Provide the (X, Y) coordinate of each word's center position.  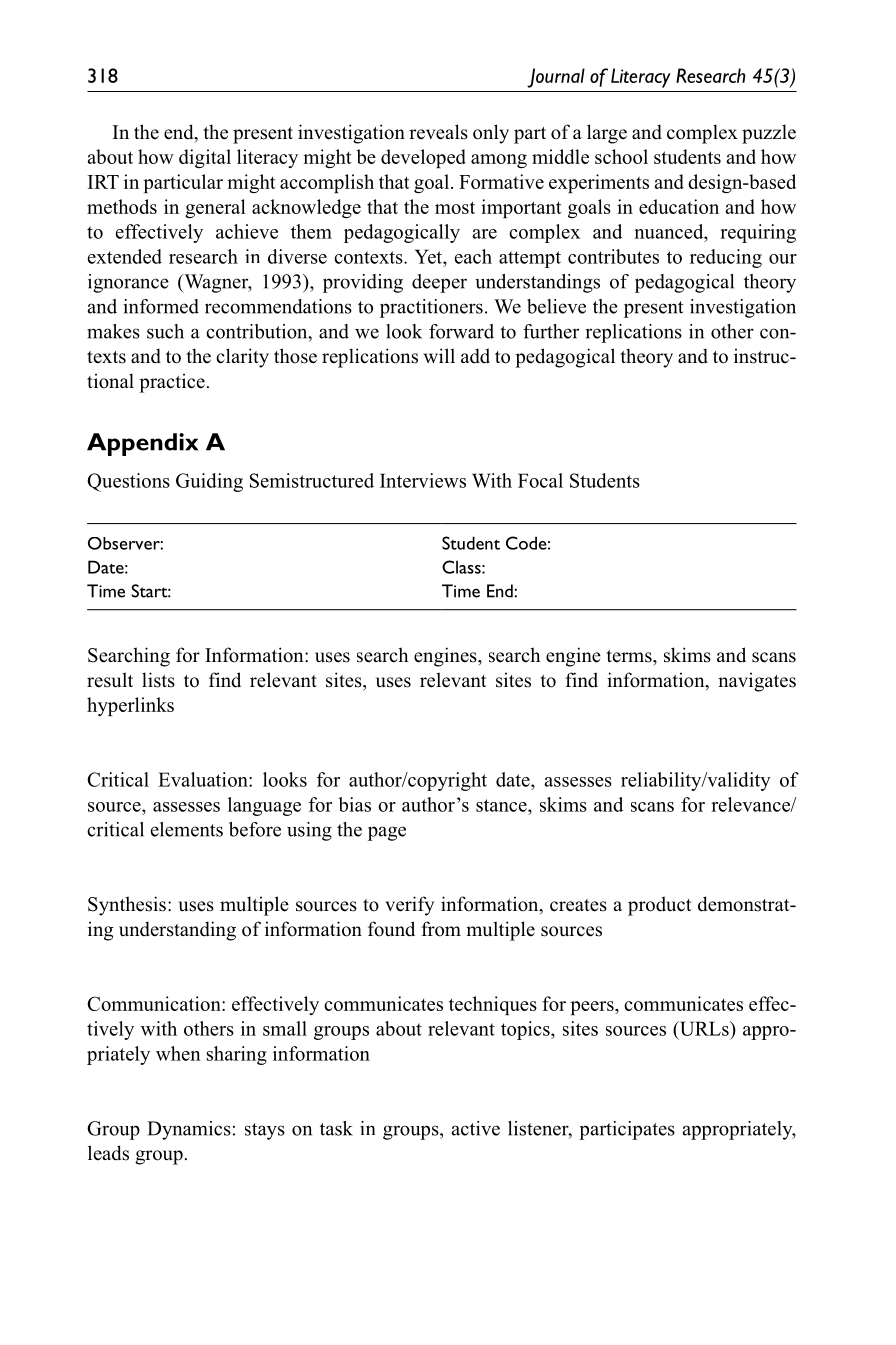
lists (158, 680)
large (607, 134)
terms (630, 656)
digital (205, 158)
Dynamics (189, 1130)
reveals (438, 132)
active (476, 1128)
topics (526, 1030)
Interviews (423, 480)
